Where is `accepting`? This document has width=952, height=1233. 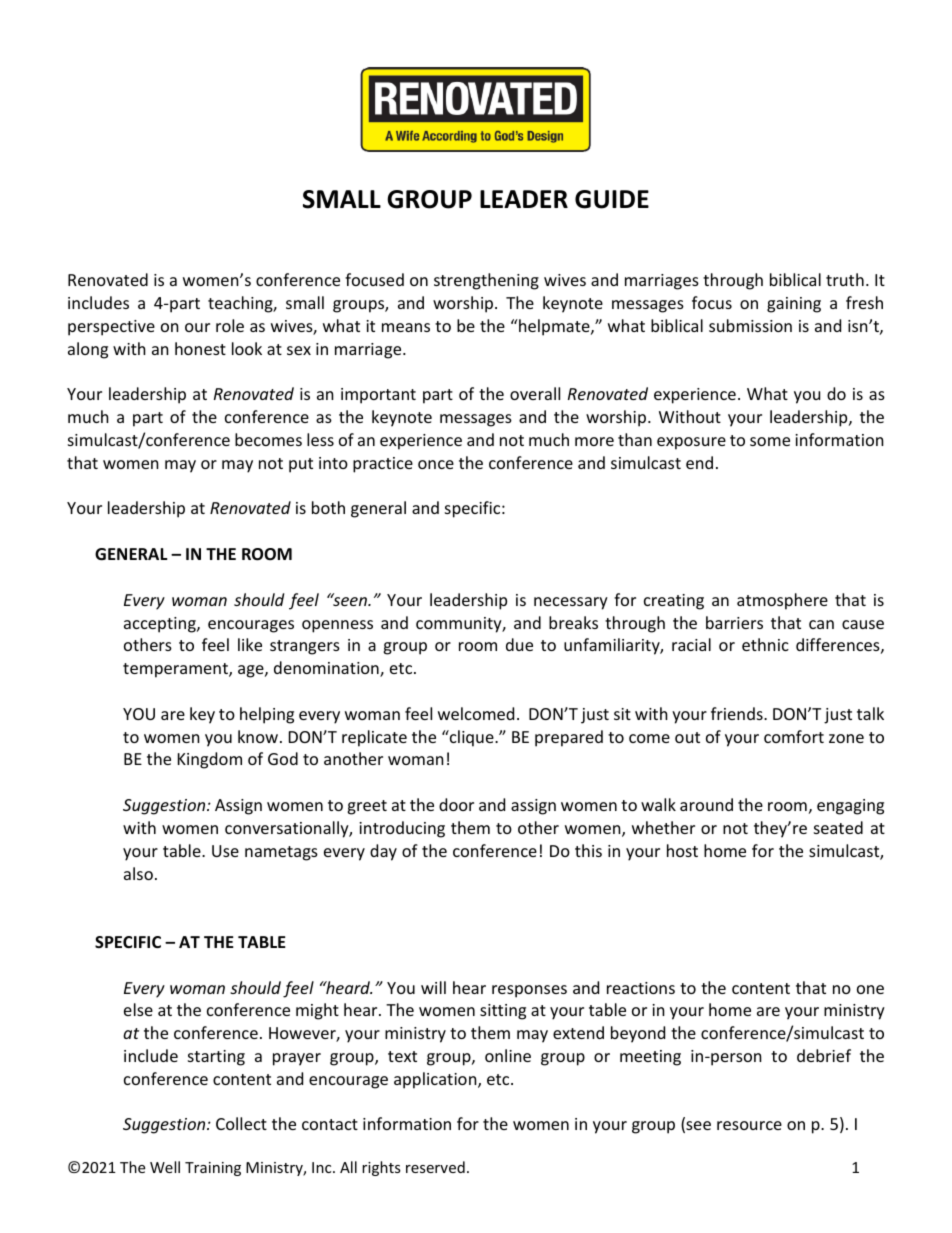
accepting is located at coordinates (161, 625).
